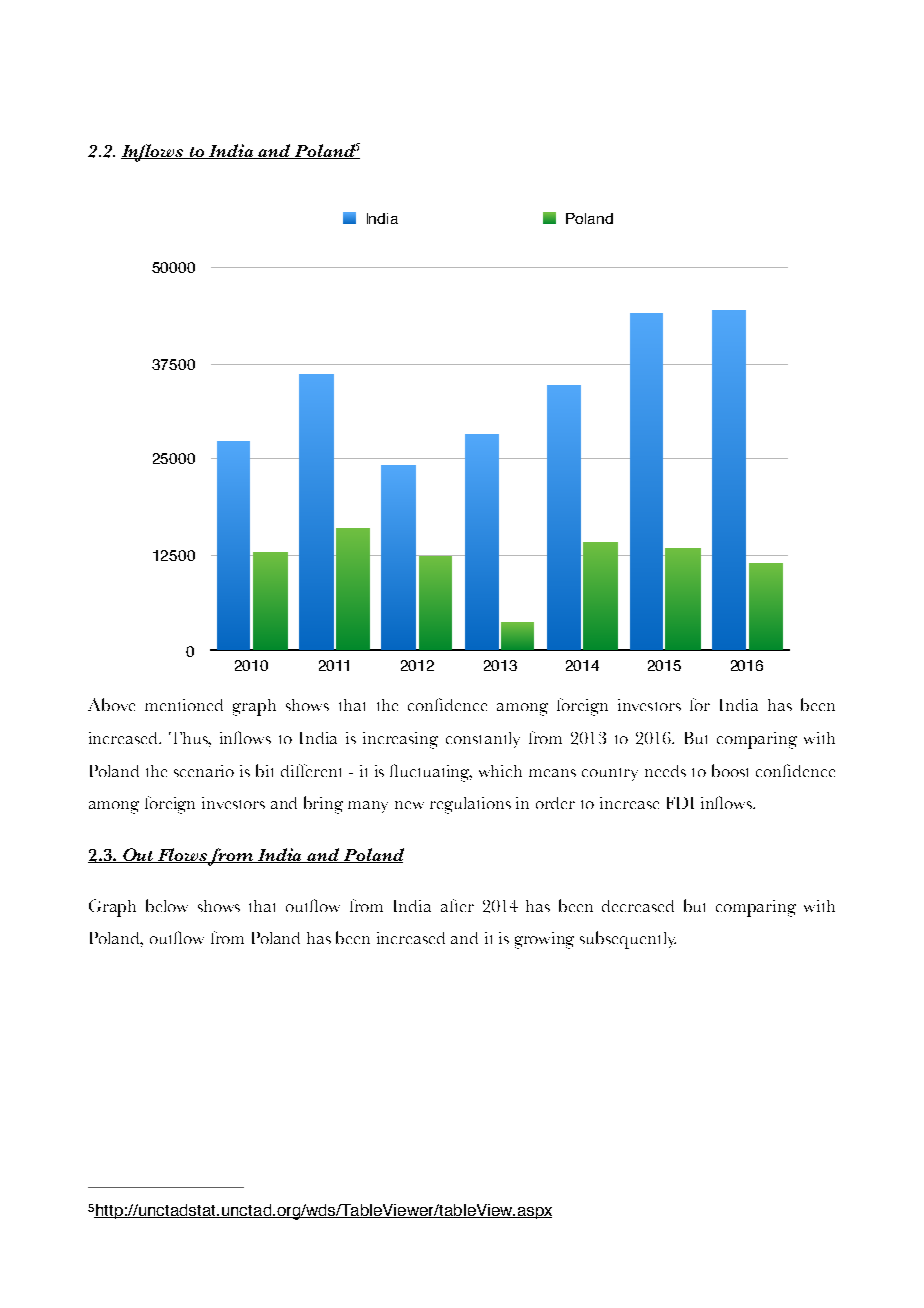 The image size is (924, 1308). Describe the element at coordinates (638, 906) in the page. I see `decreased` at that location.
